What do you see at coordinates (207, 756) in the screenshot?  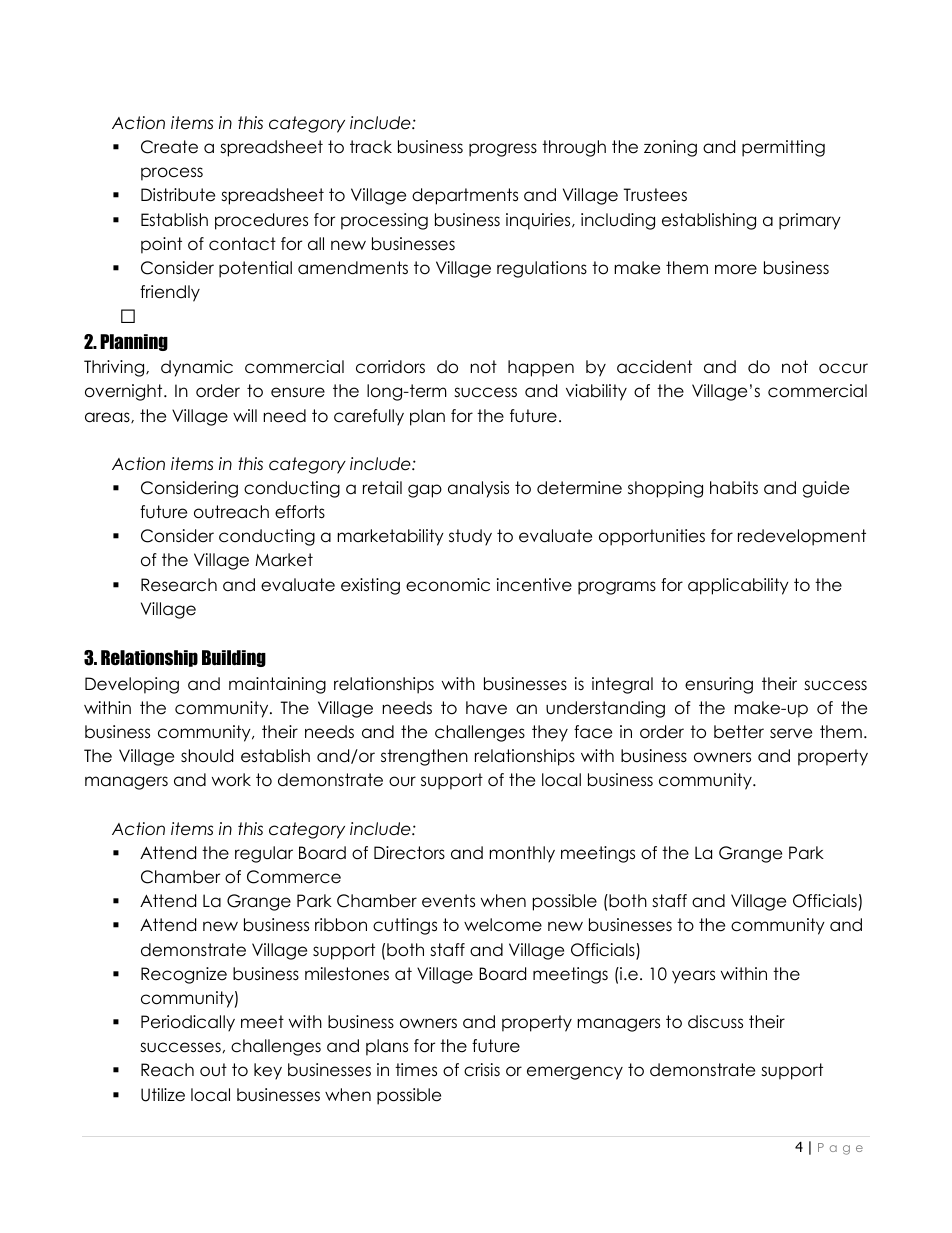 I see `should` at bounding box center [207, 756].
